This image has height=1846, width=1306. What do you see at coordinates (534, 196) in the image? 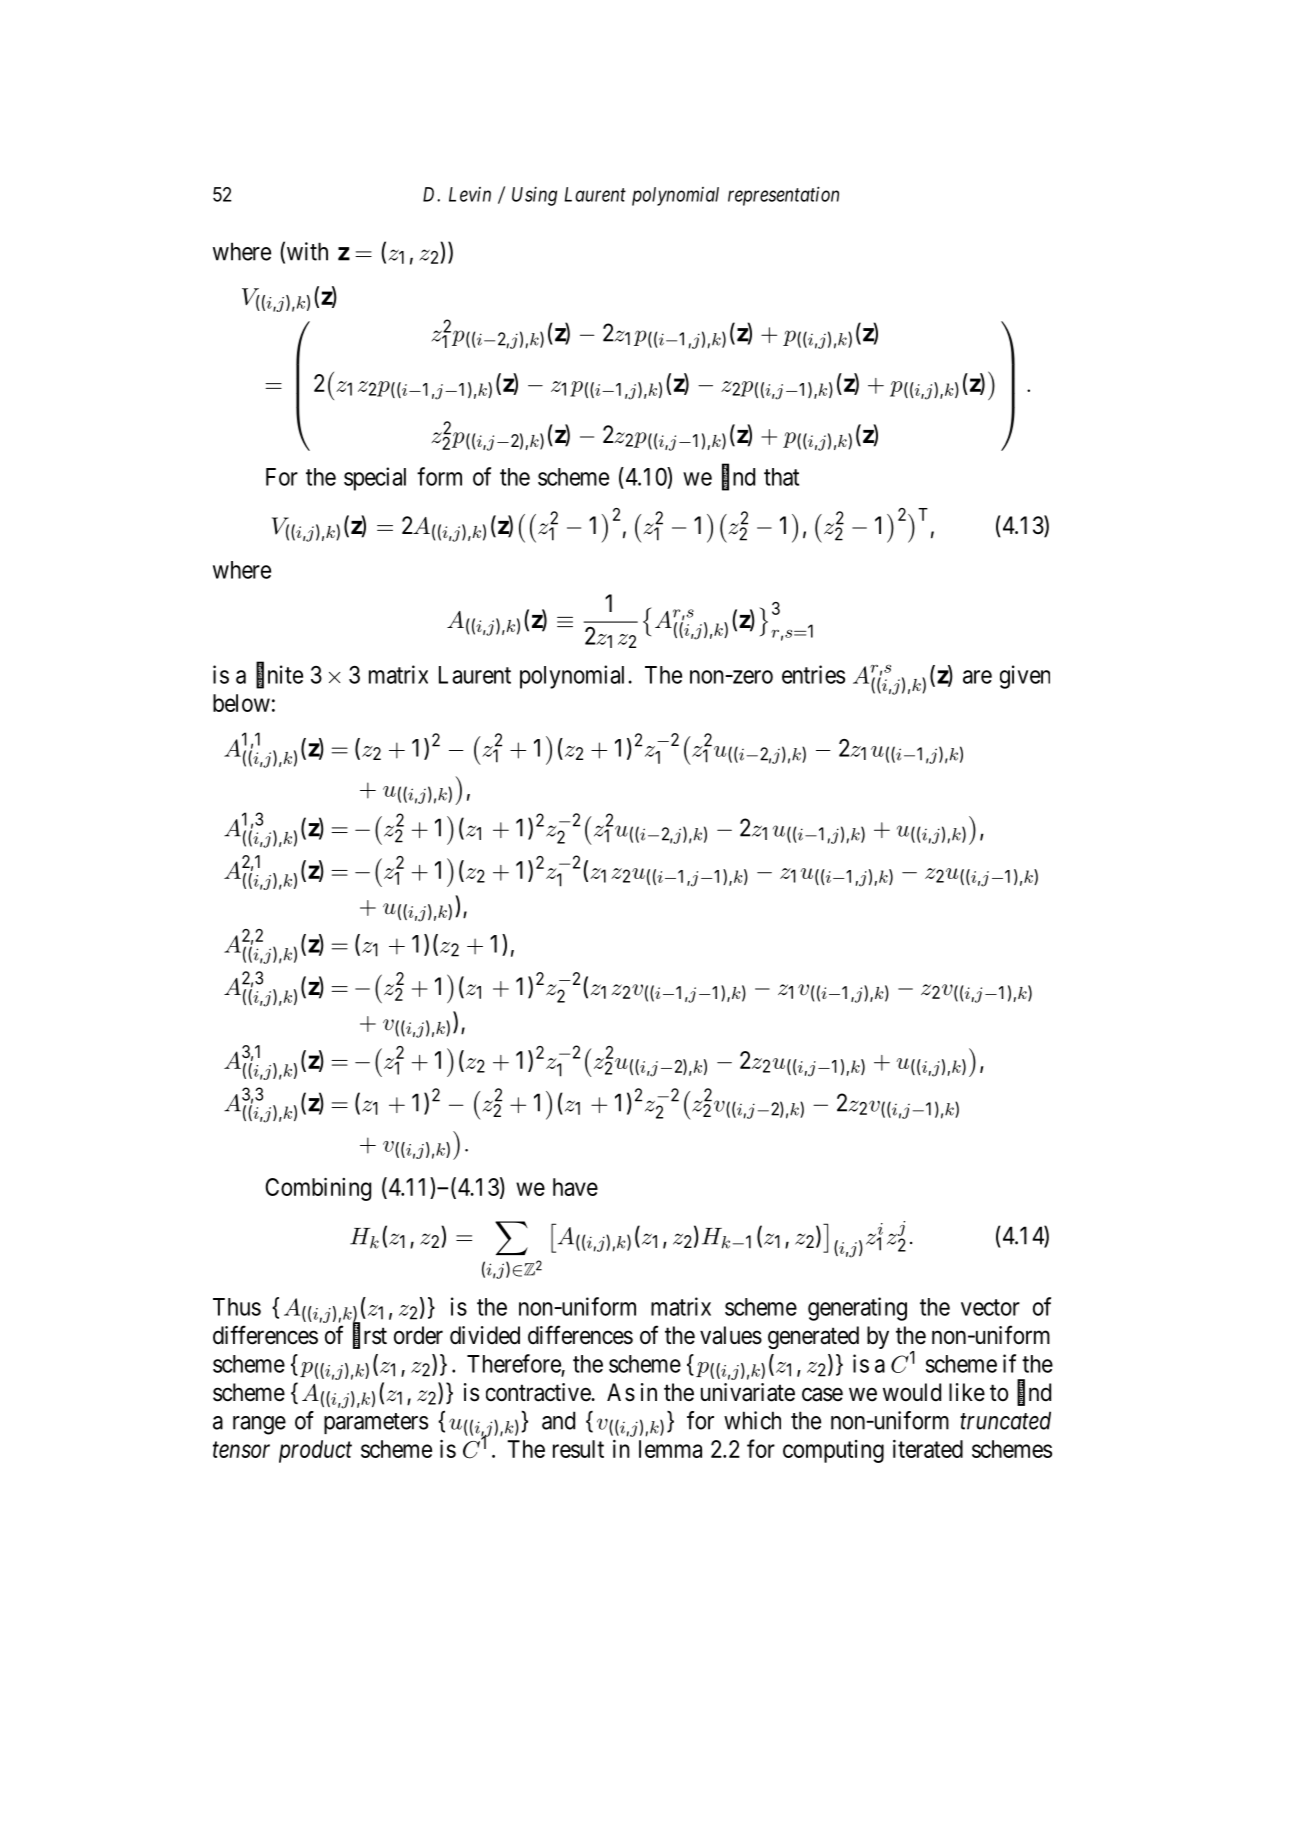
I see `Using` at bounding box center [534, 196].
